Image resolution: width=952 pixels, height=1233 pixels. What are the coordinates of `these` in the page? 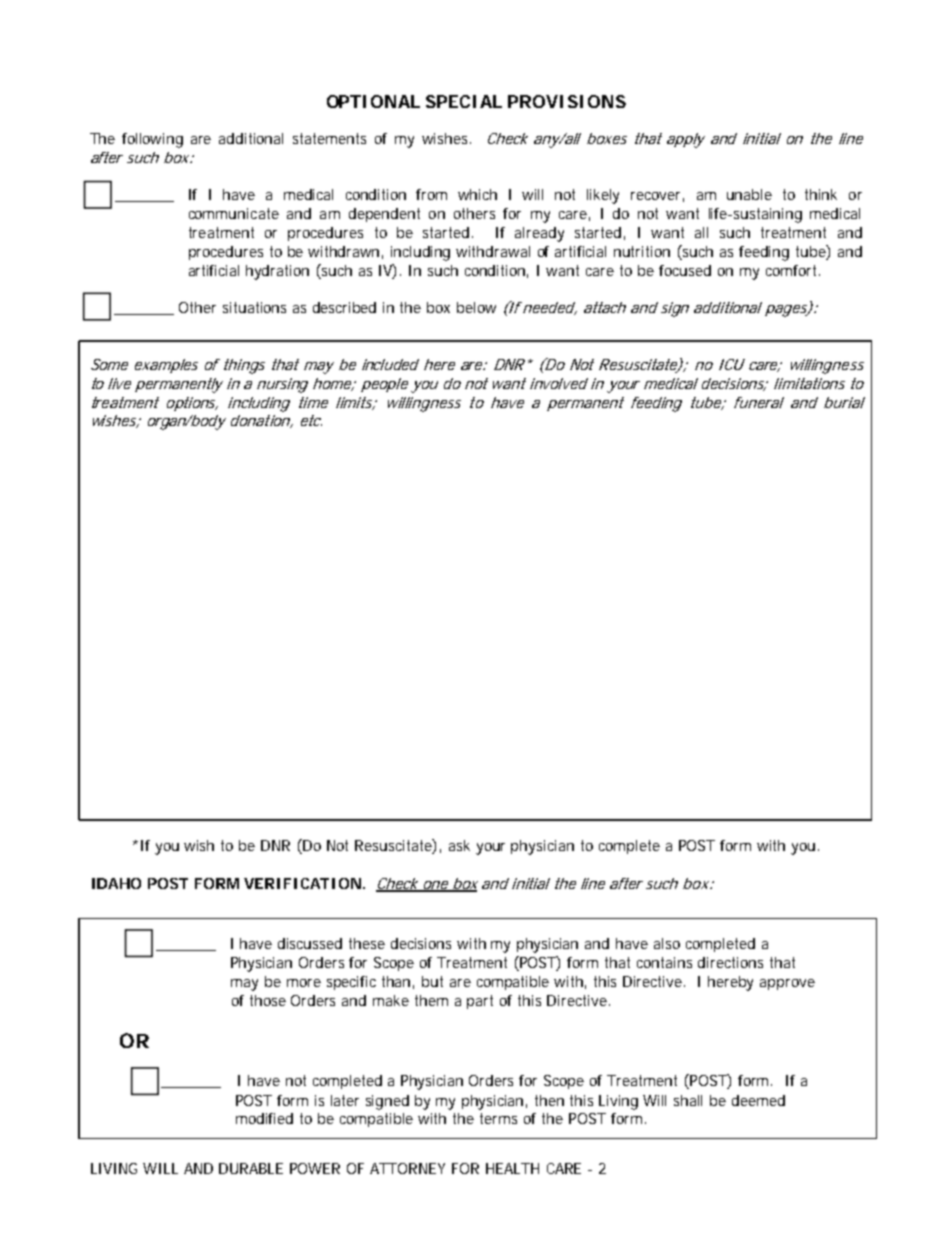 It's located at (367, 943).
